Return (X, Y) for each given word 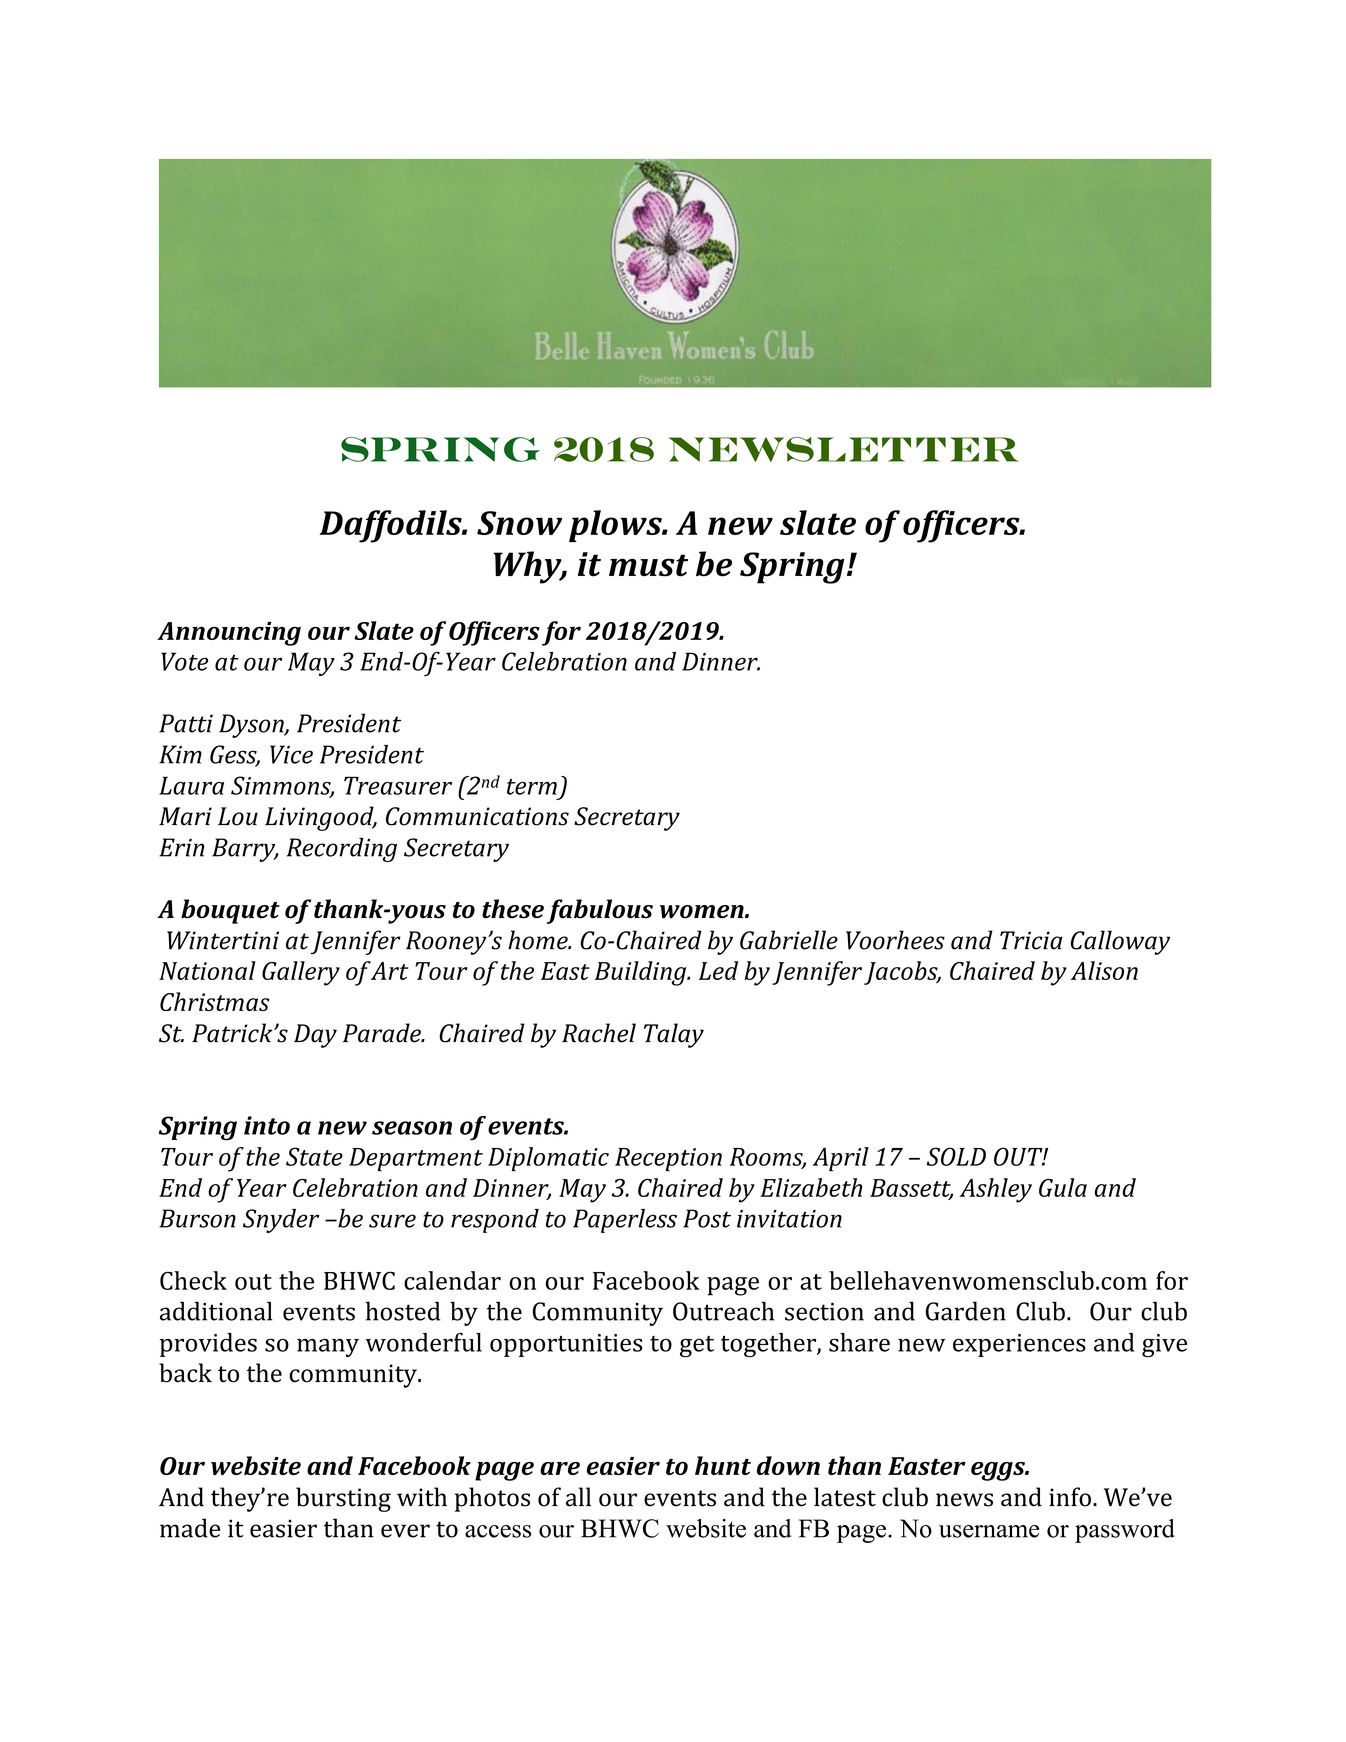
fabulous (600, 911)
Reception (668, 1159)
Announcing (229, 634)
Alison (1104, 970)
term (532, 787)
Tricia (1031, 940)
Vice (291, 754)
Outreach (723, 1311)
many (328, 1348)
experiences (1019, 1345)
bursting (343, 1499)
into (267, 1125)
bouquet (230, 911)
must (648, 565)
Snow (519, 523)
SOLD (956, 1156)
